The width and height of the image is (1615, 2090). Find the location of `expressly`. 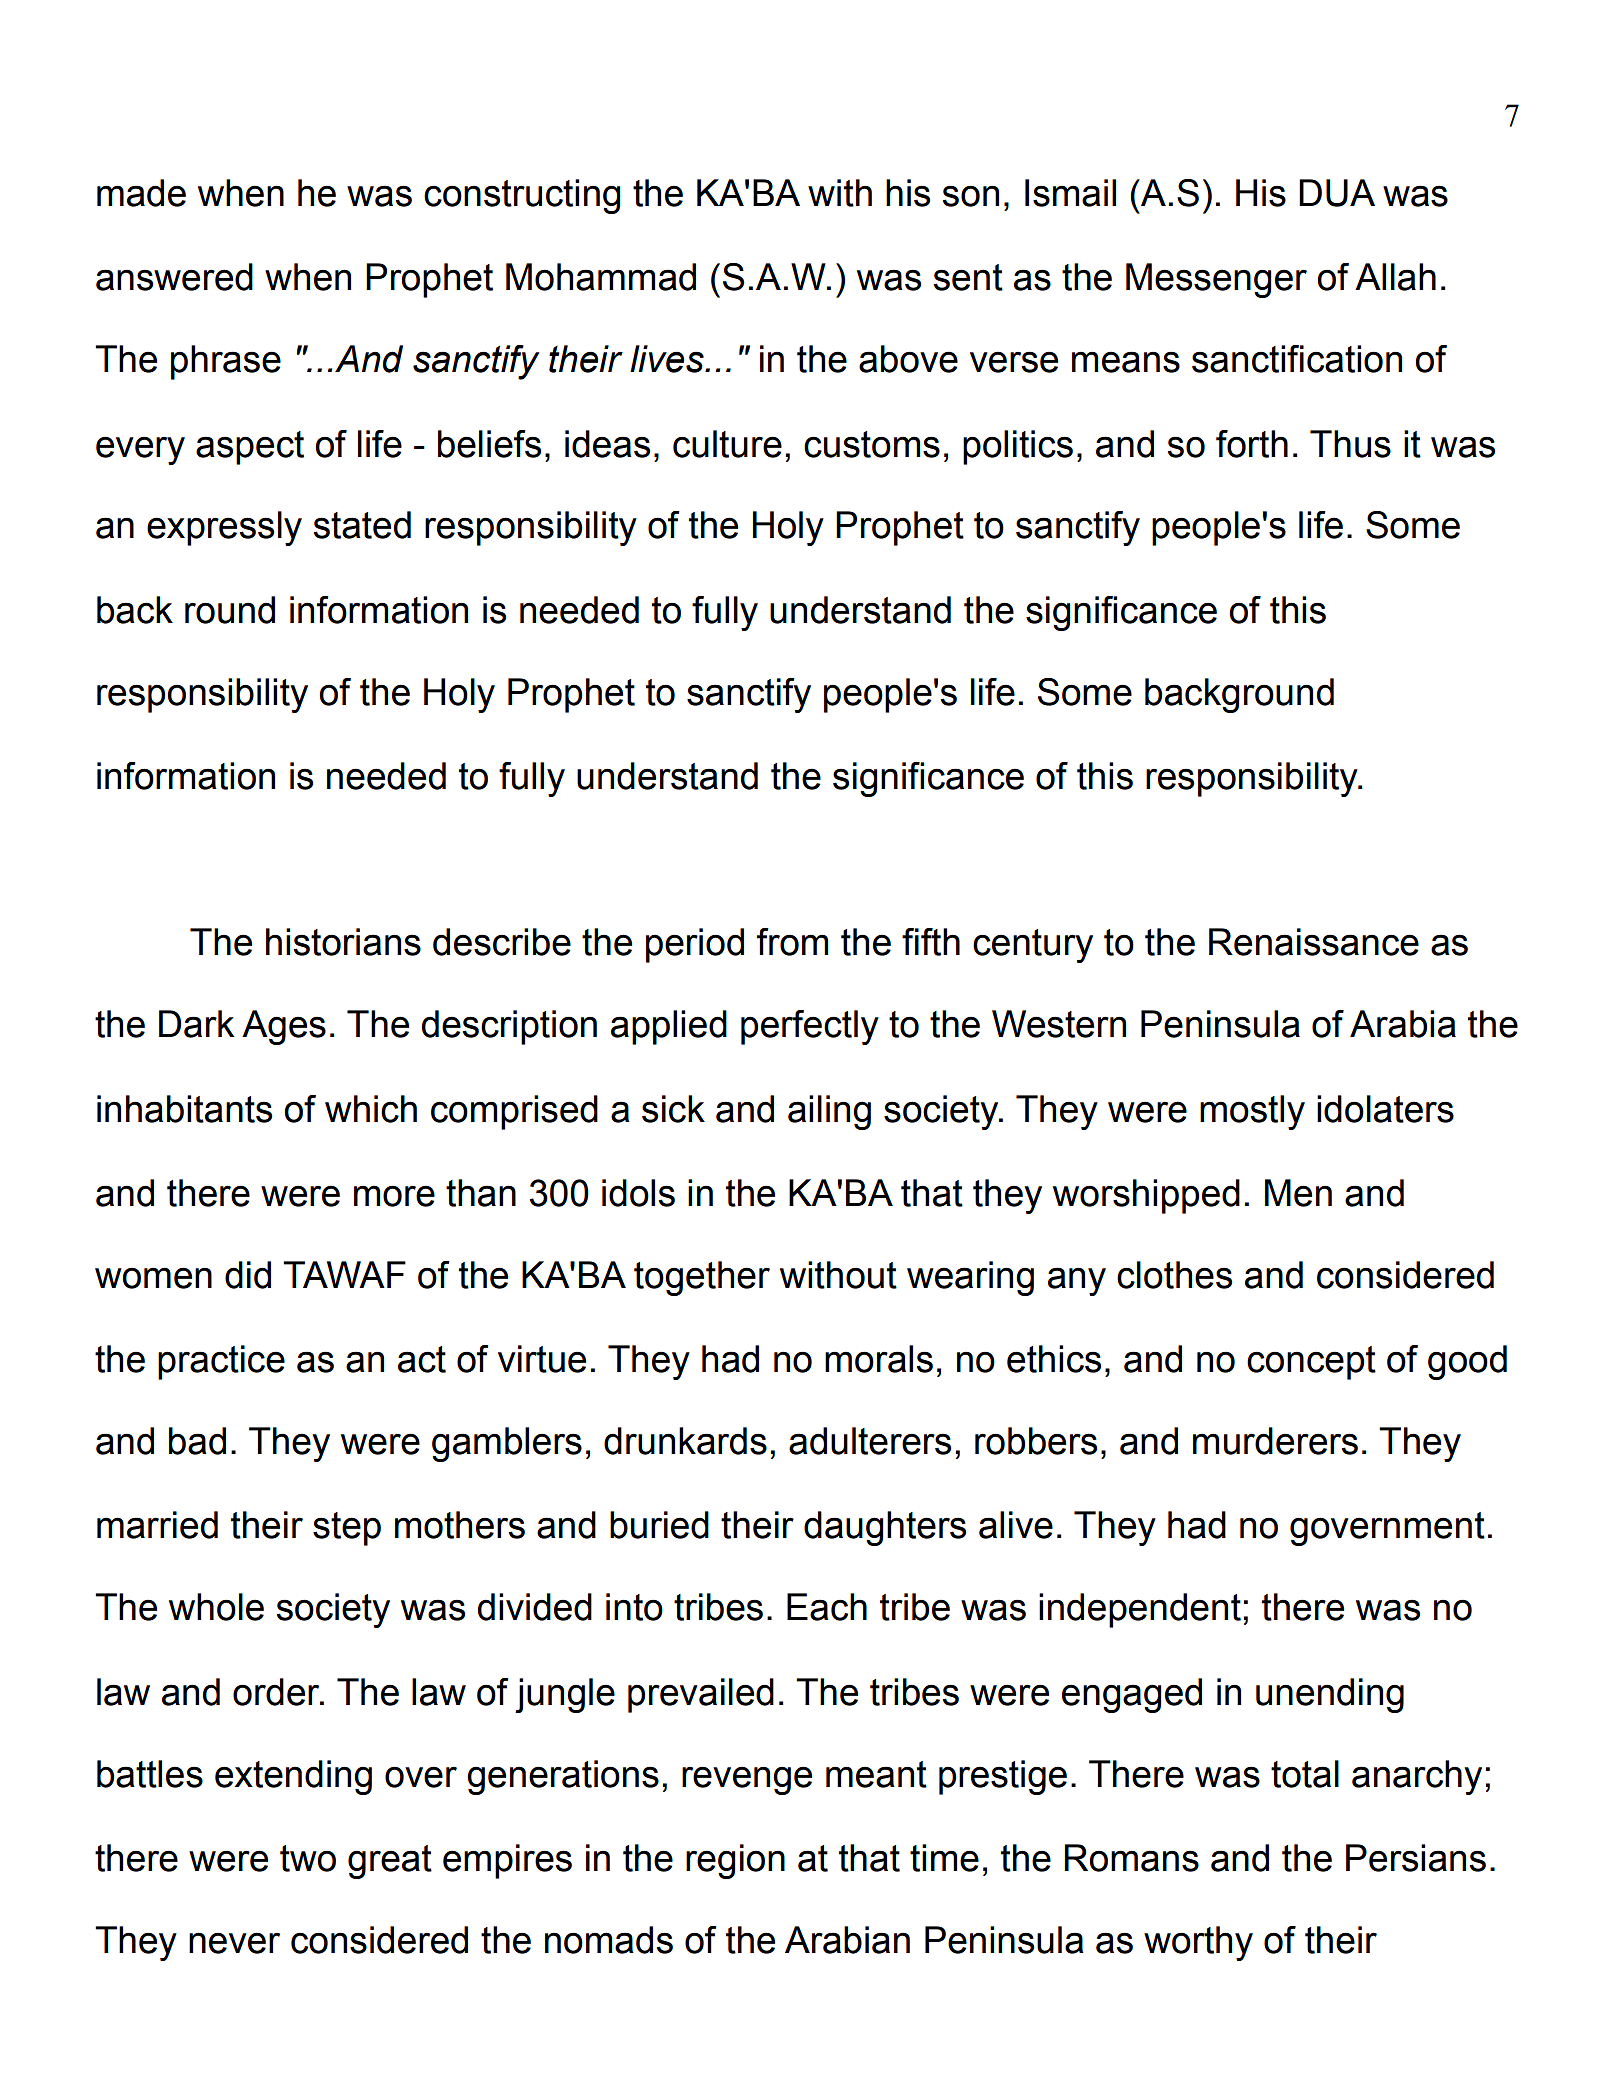

expressly is located at coordinates (224, 528).
